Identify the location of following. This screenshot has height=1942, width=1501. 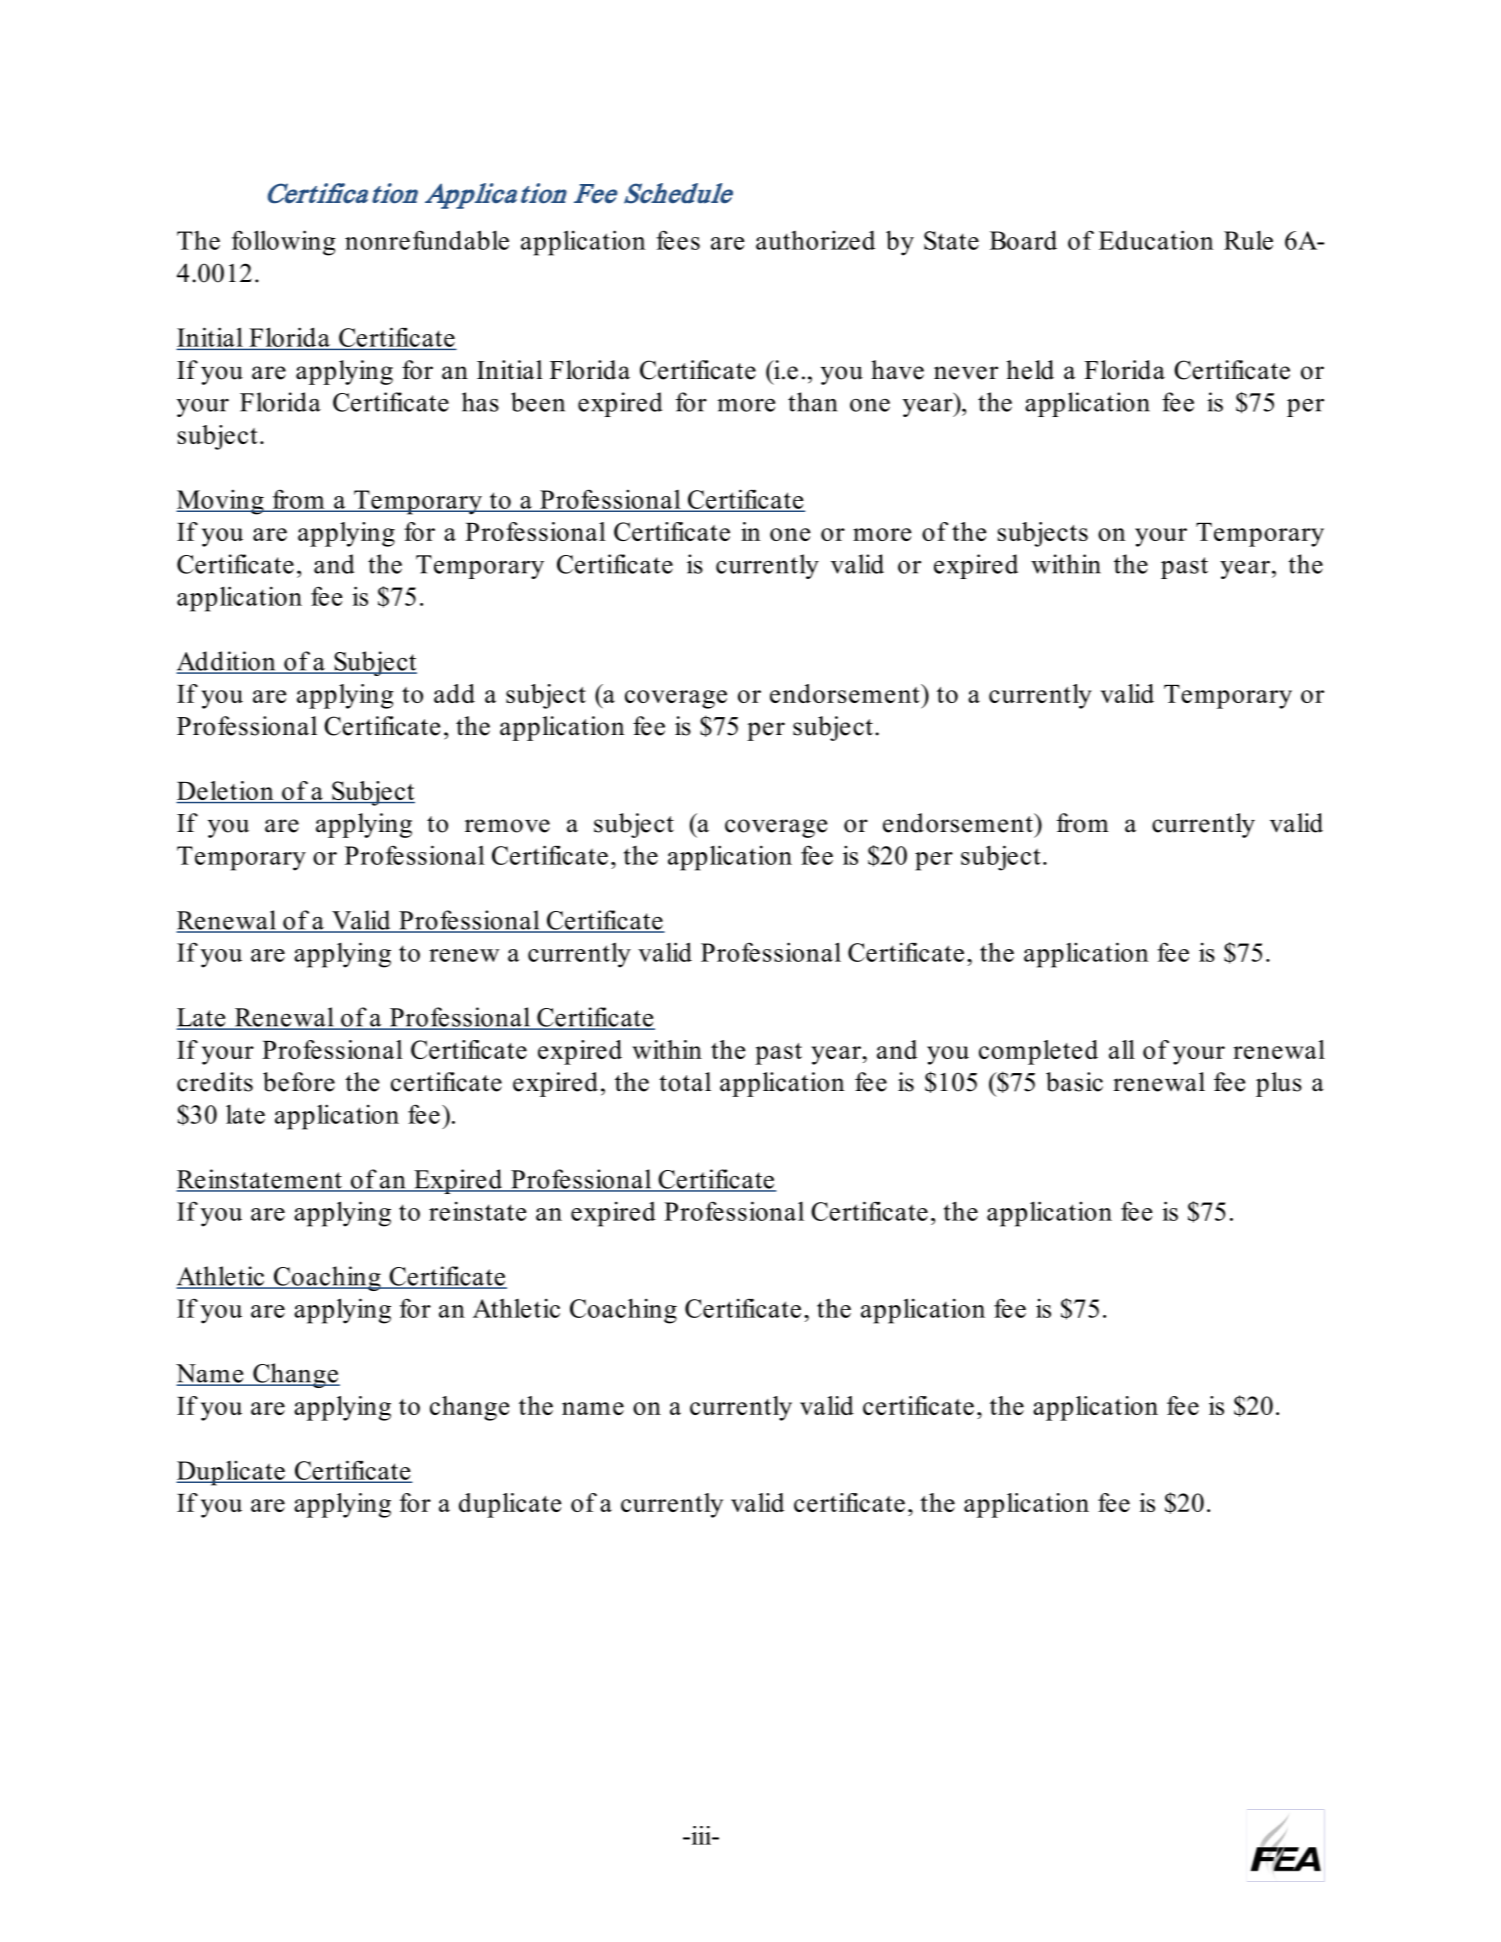
(284, 243).
